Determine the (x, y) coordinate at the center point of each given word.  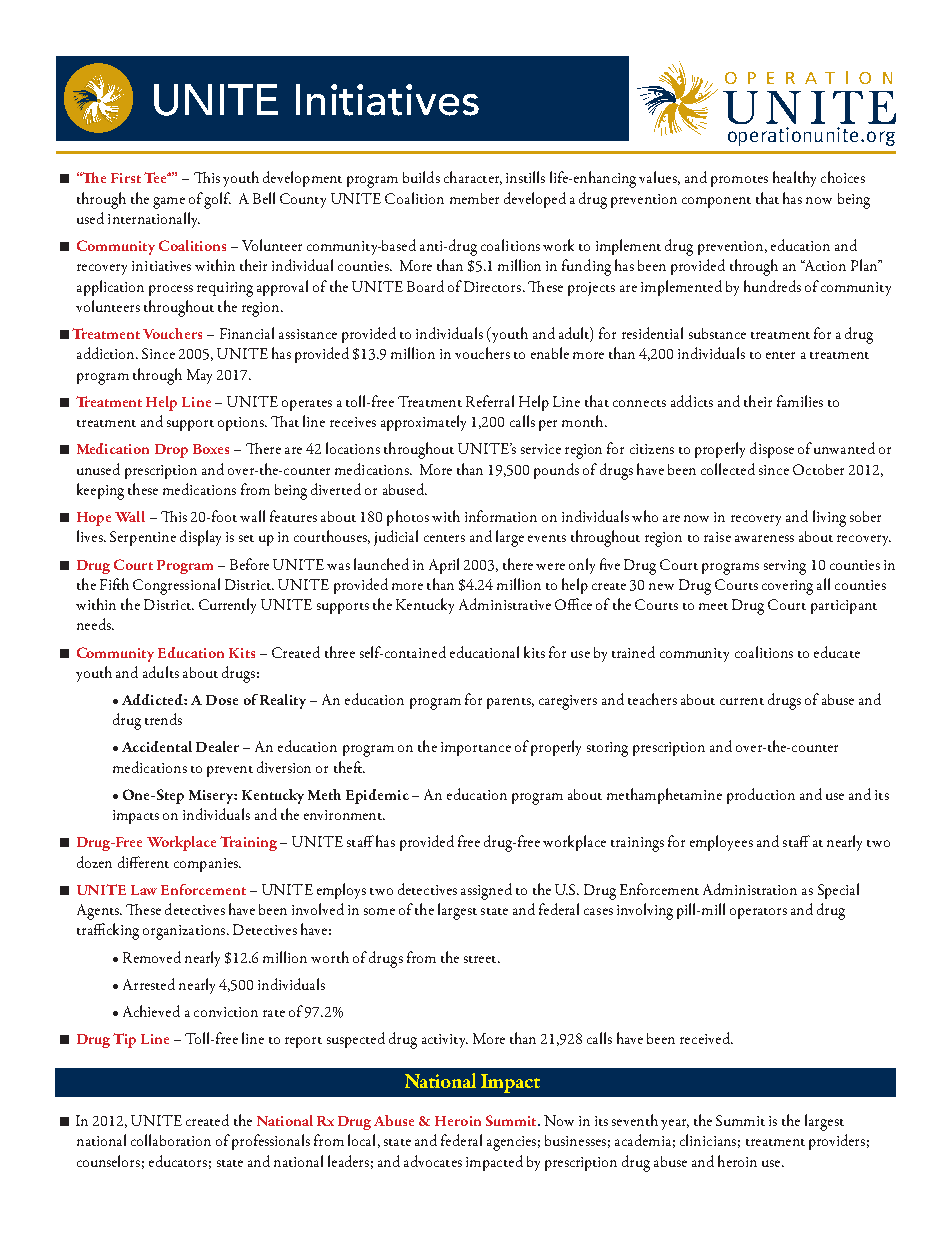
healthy (794, 179)
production (761, 796)
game (169, 203)
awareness (764, 538)
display (200, 538)
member (474, 198)
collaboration (171, 1140)
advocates (433, 1161)
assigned (486, 891)
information (501, 516)
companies (207, 865)
